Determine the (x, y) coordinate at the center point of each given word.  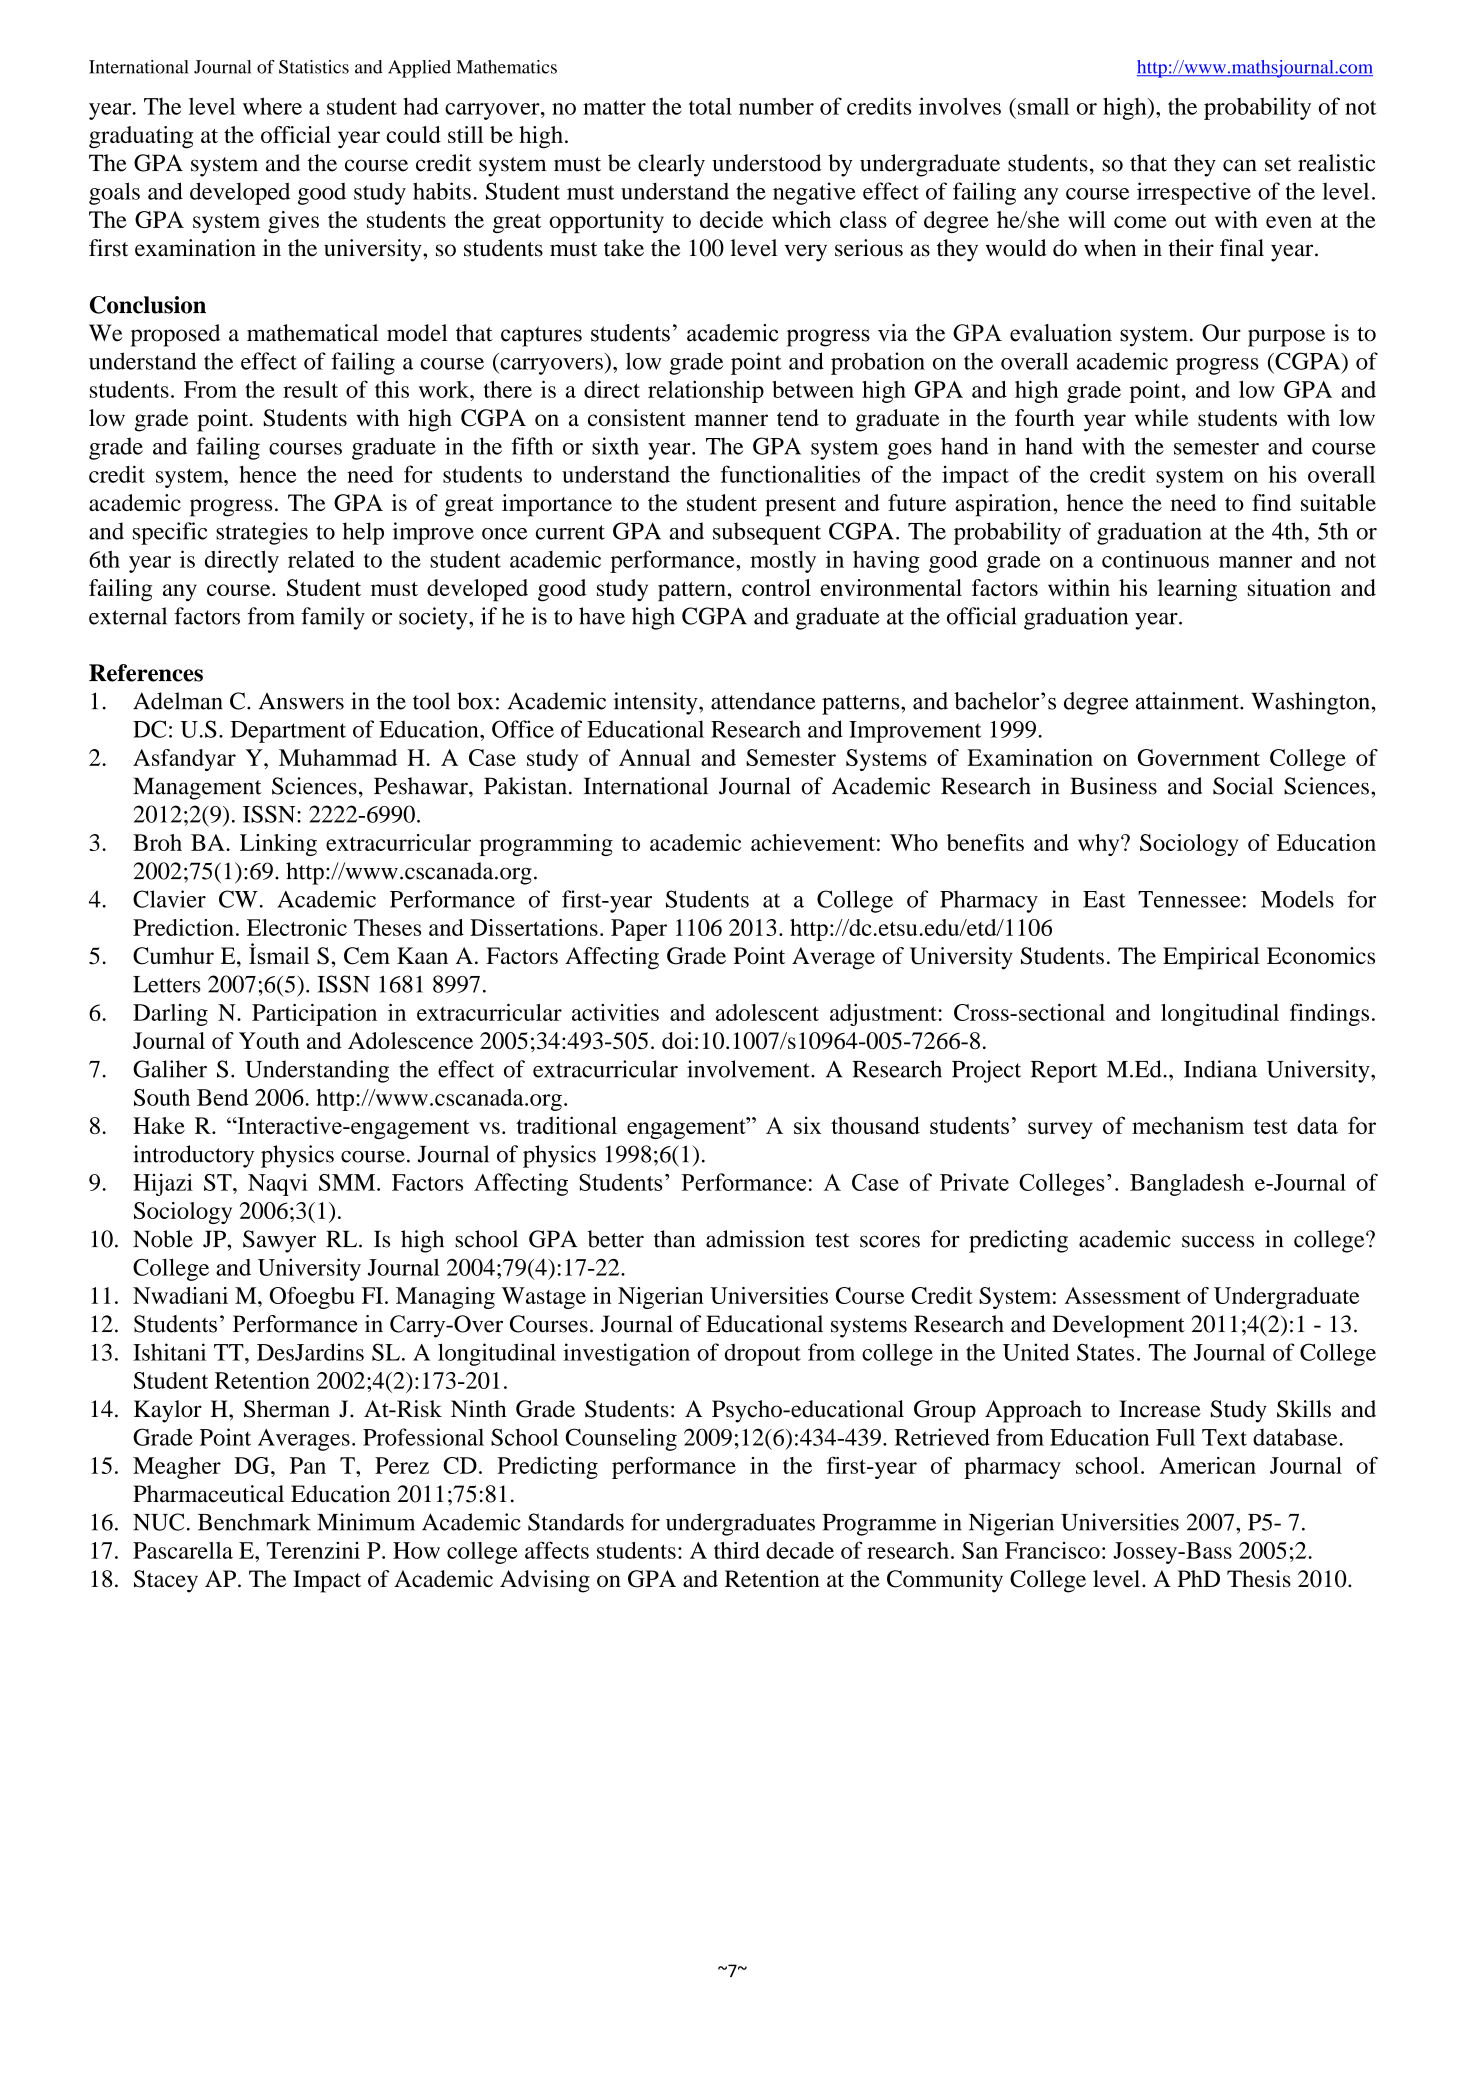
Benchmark (254, 1522)
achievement (813, 842)
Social (1243, 786)
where (272, 106)
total (710, 106)
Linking (278, 845)
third (737, 1550)
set (1278, 164)
